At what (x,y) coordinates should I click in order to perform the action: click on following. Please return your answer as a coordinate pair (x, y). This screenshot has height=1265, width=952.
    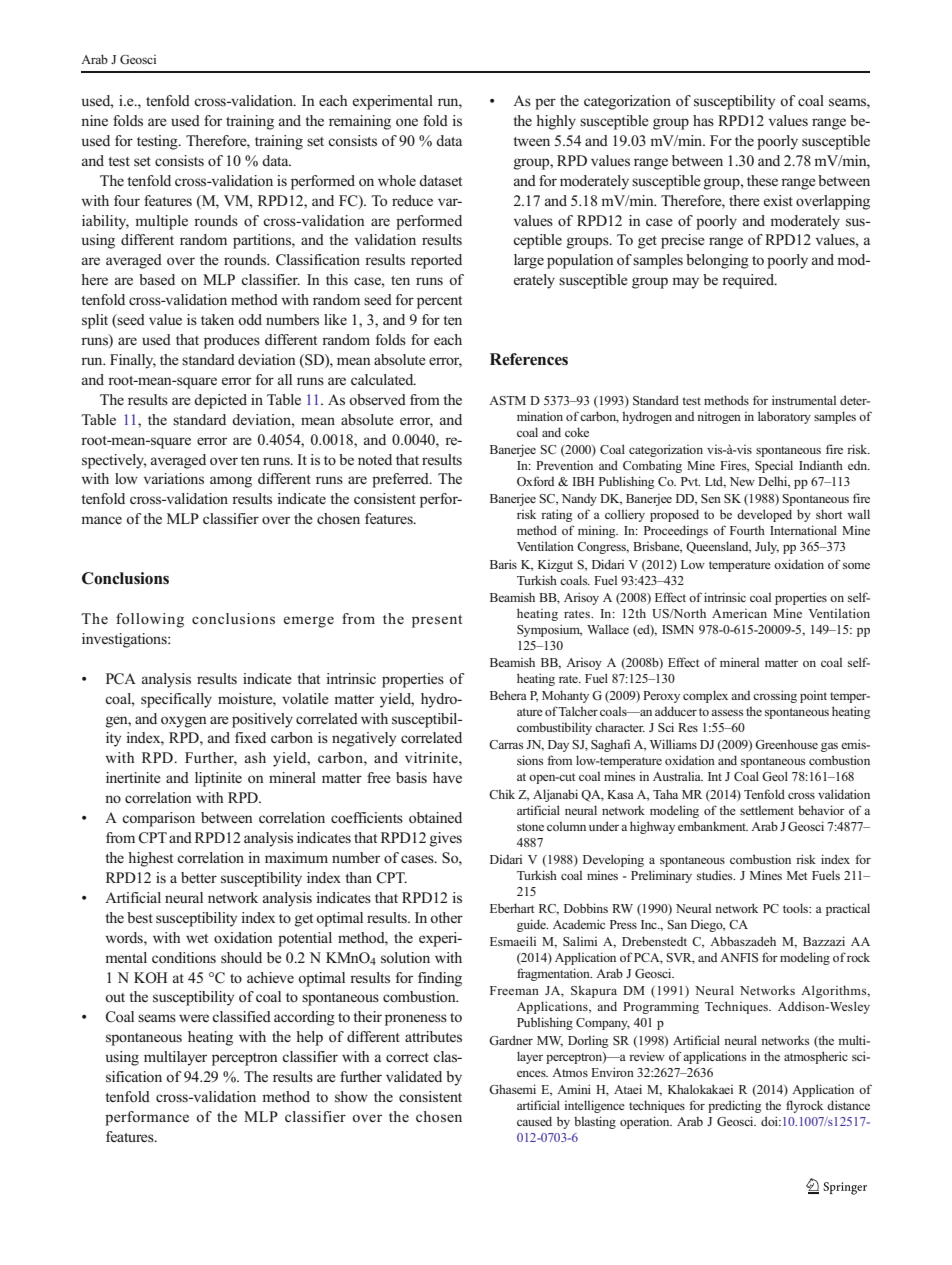
    Looking at the image, I should click on (150, 620).
